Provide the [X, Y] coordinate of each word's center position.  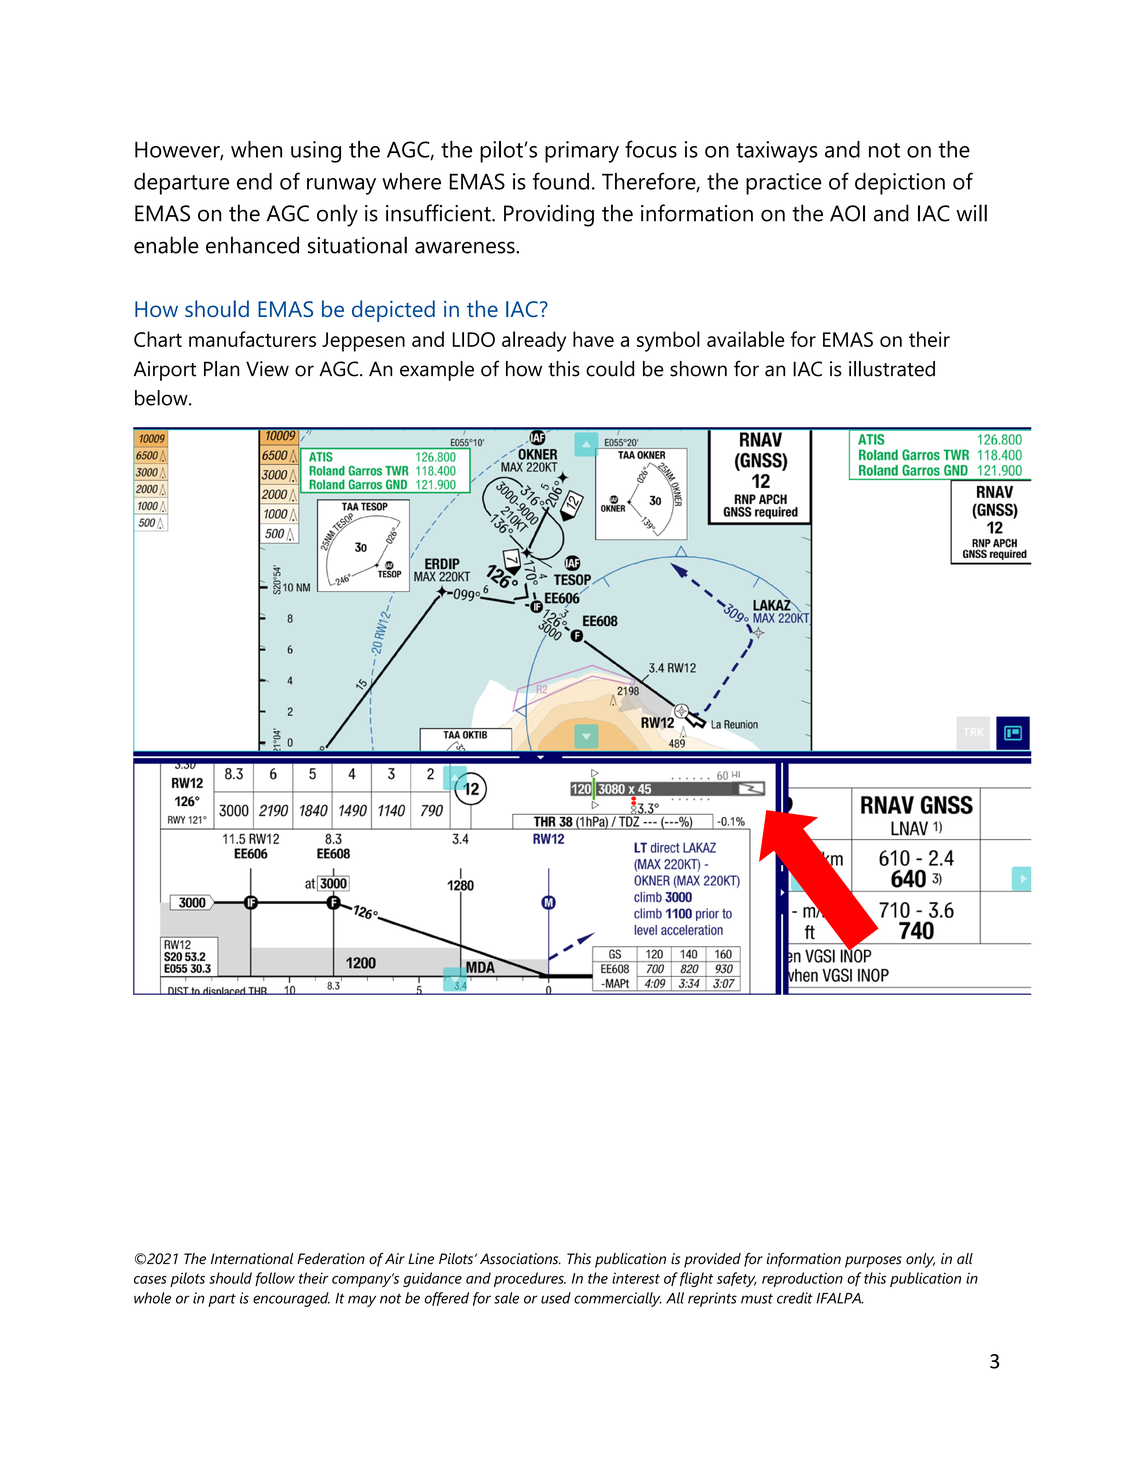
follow [275, 1279]
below [162, 398]
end [254, 181]
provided [712, 1260]
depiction [900, 184]
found [561, 181]
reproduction [802, 1279]
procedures [530, 1279]
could [610, 369]
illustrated [892, 369]
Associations [520, 1259]
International [252, 1259]
